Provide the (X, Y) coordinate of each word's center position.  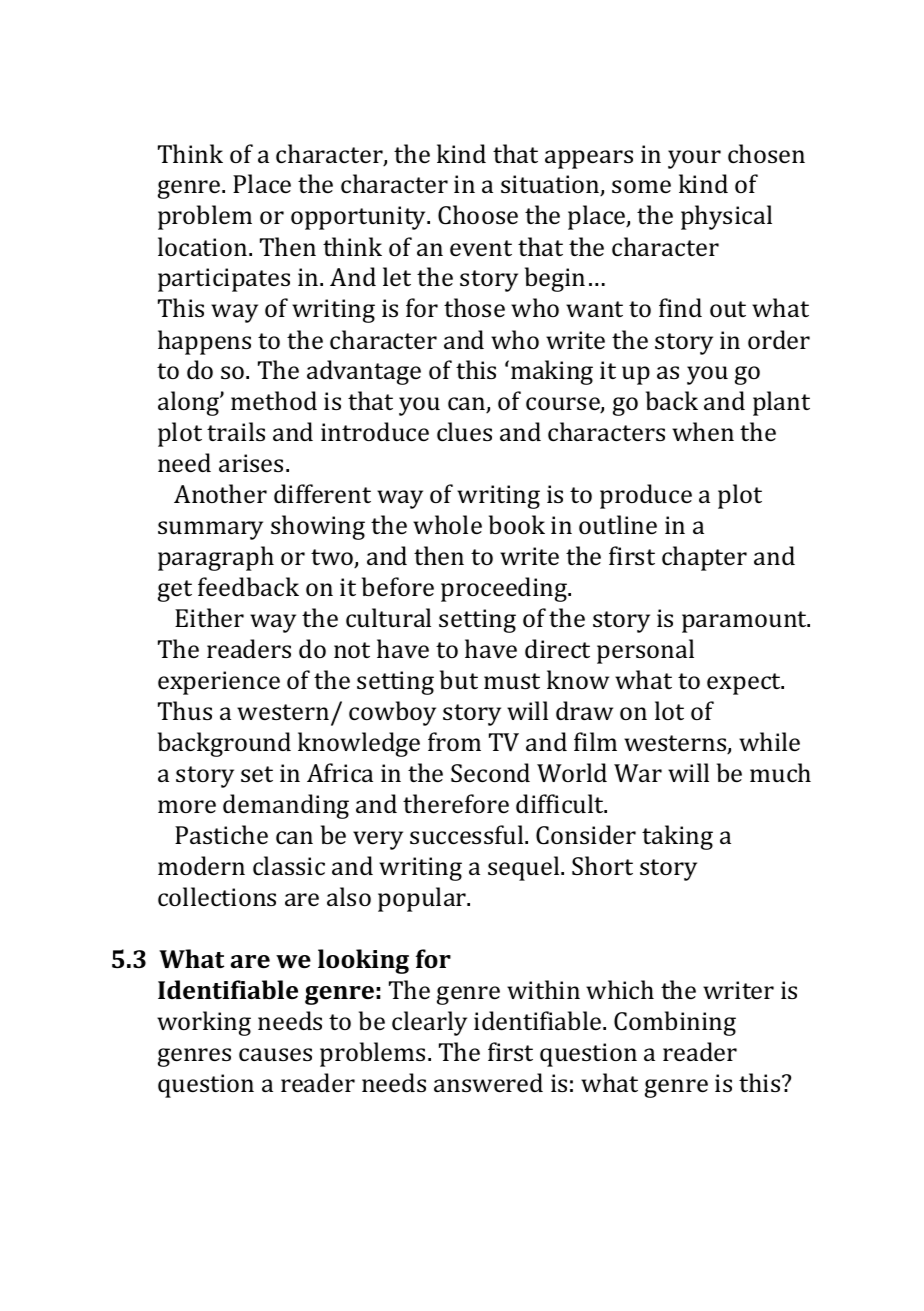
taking (677, 837)
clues (464, 431)
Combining (675, 1023)
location (204, 246)
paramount (745, 622)
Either (209, 617)
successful (468, 834)
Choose (478, 215)
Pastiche (221, 834)
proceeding (505, 589)
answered (488, 1082)
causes (275, 1054)
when (703, 431)
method (274, 400)
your (694, 159)
